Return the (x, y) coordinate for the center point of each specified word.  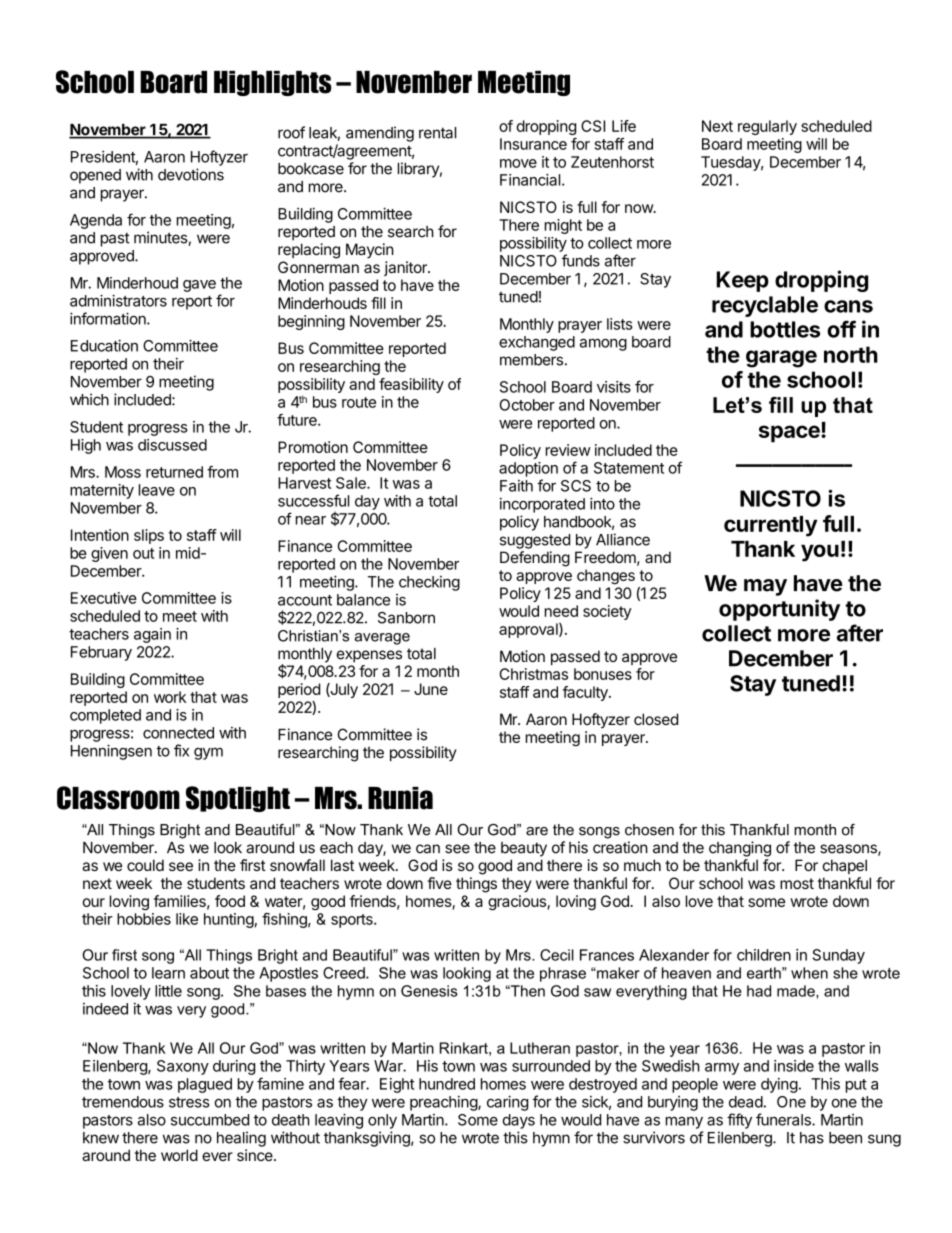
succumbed (210, 1120)
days (519, 1121)
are (537, 831)
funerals (784, 1119)
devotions (191, 174)
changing (740, 849)
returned (174, 472)
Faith (516, 486)
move (518, 163)
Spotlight (238, 799)
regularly (767, 127)
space (790, 434)
